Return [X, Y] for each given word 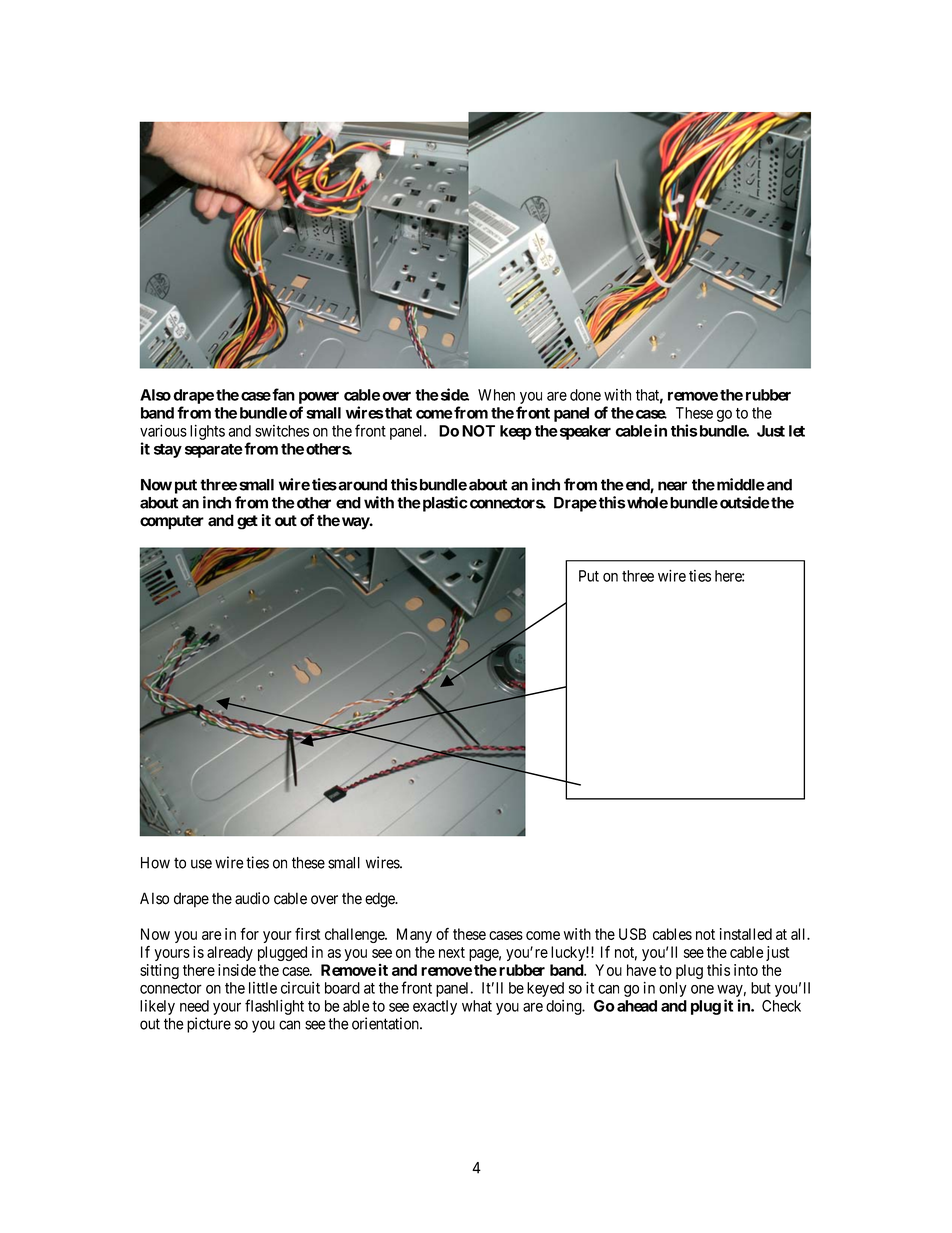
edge [381, 900]
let [797, 431]
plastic [443, 504]
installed [746, 934]
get [247, 522]
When [496, 395]
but [761, 988]
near [672, 486]
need [194, 1006]
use [201, 864]
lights [207, 432]
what [477, 1006]
